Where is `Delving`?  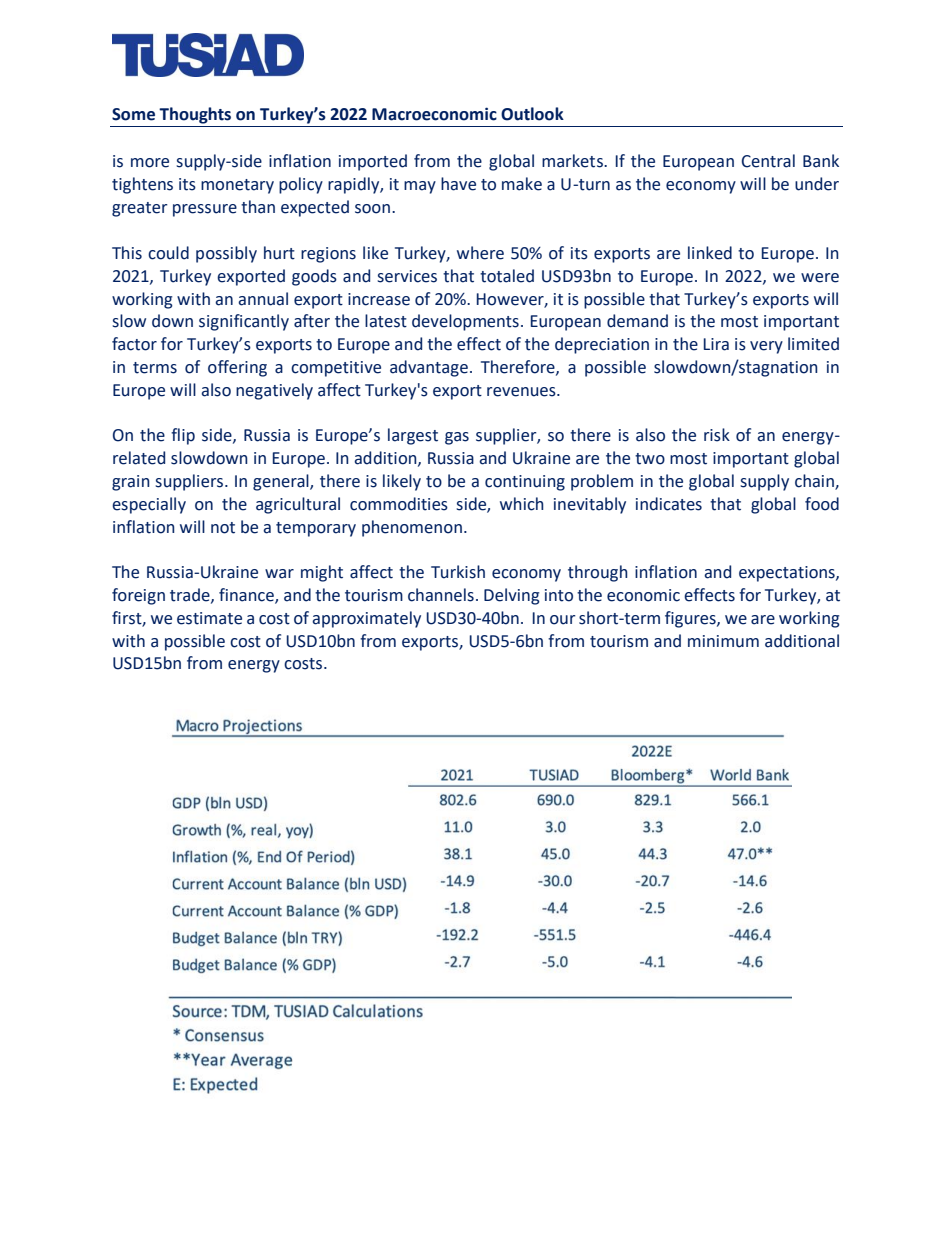
Delving is located at coordinates (512, 596).
